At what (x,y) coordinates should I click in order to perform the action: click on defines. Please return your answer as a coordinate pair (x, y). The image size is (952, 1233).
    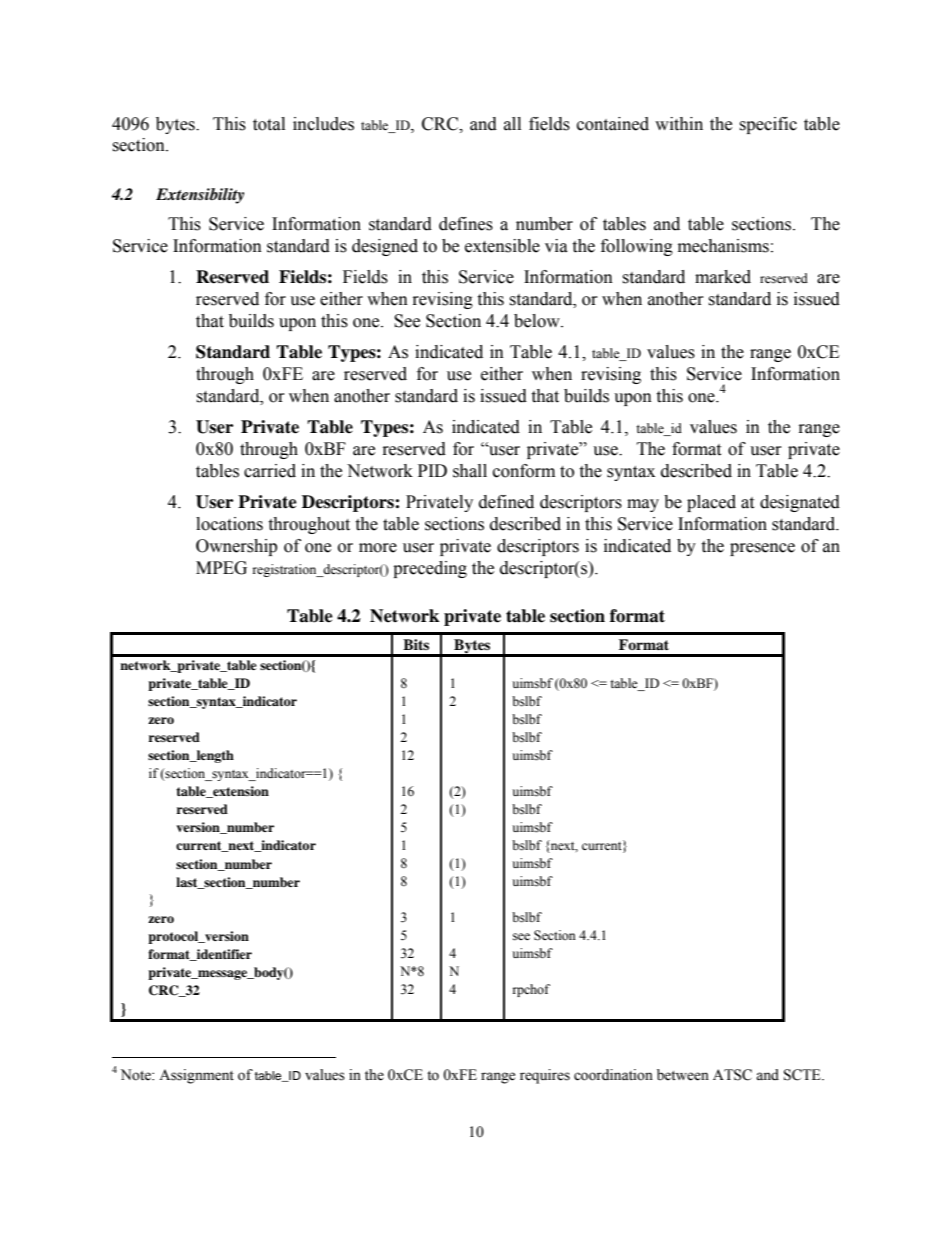
    Looking at the image, I should click on (466, 224).
